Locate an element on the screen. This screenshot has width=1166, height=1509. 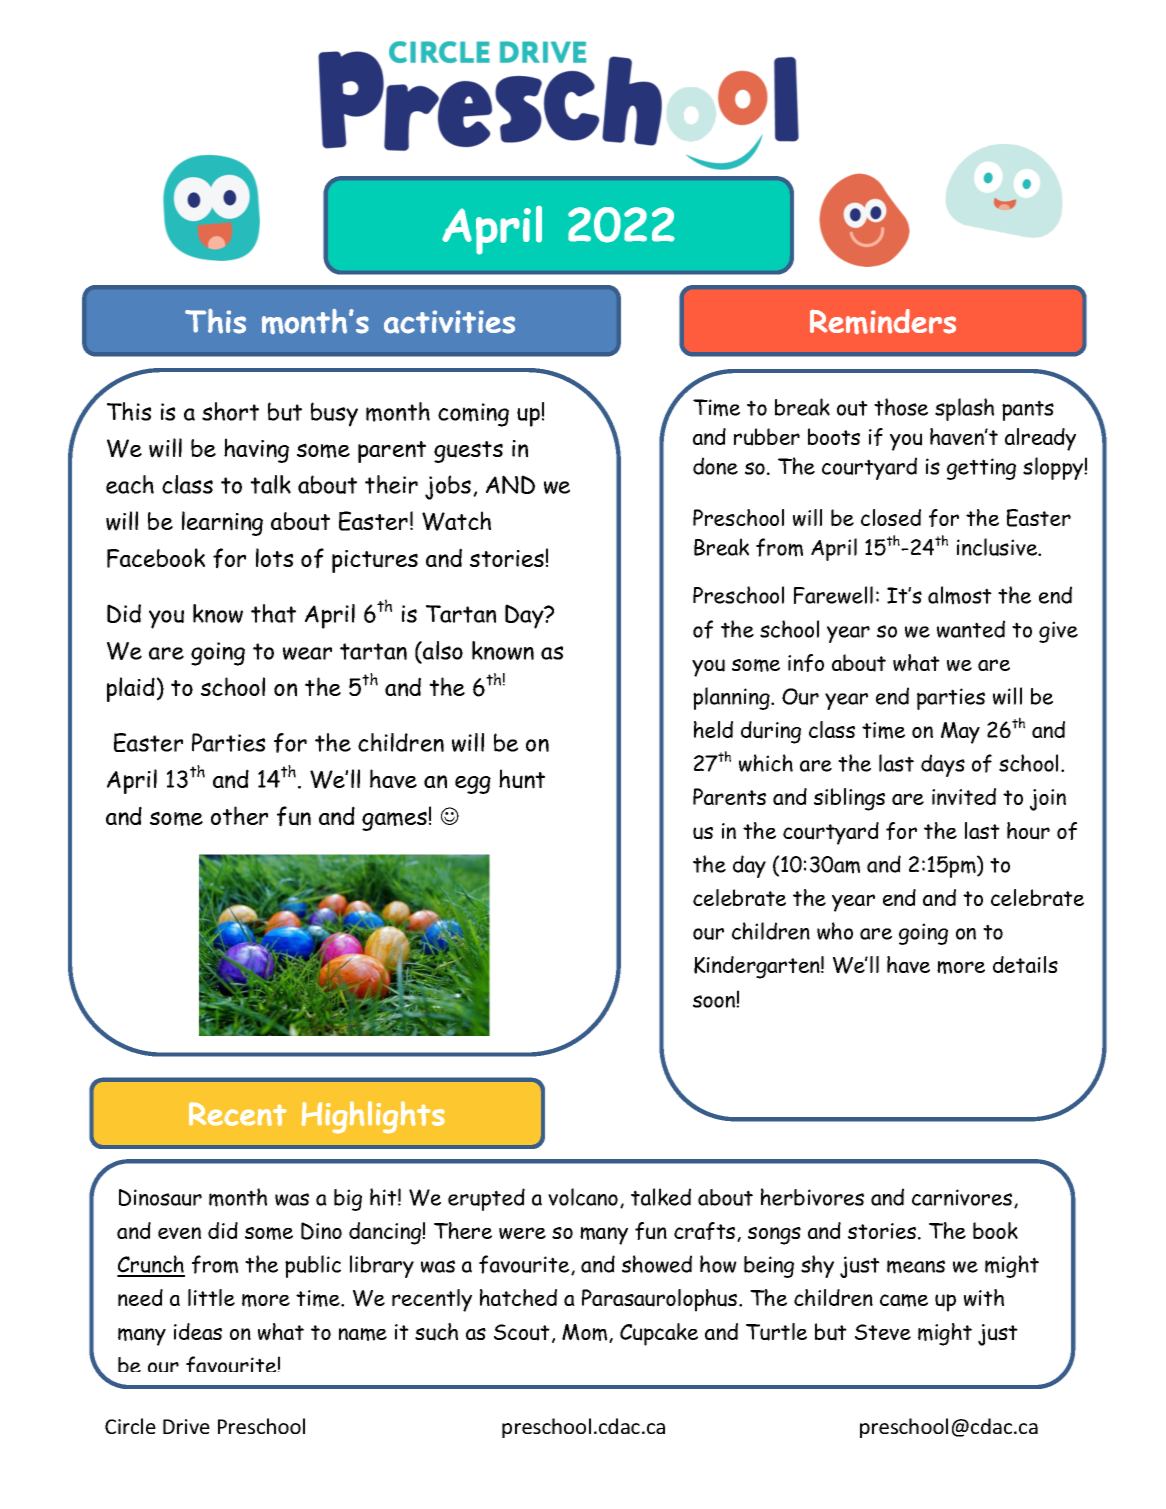
activities is located at coordinates (449, 322).
